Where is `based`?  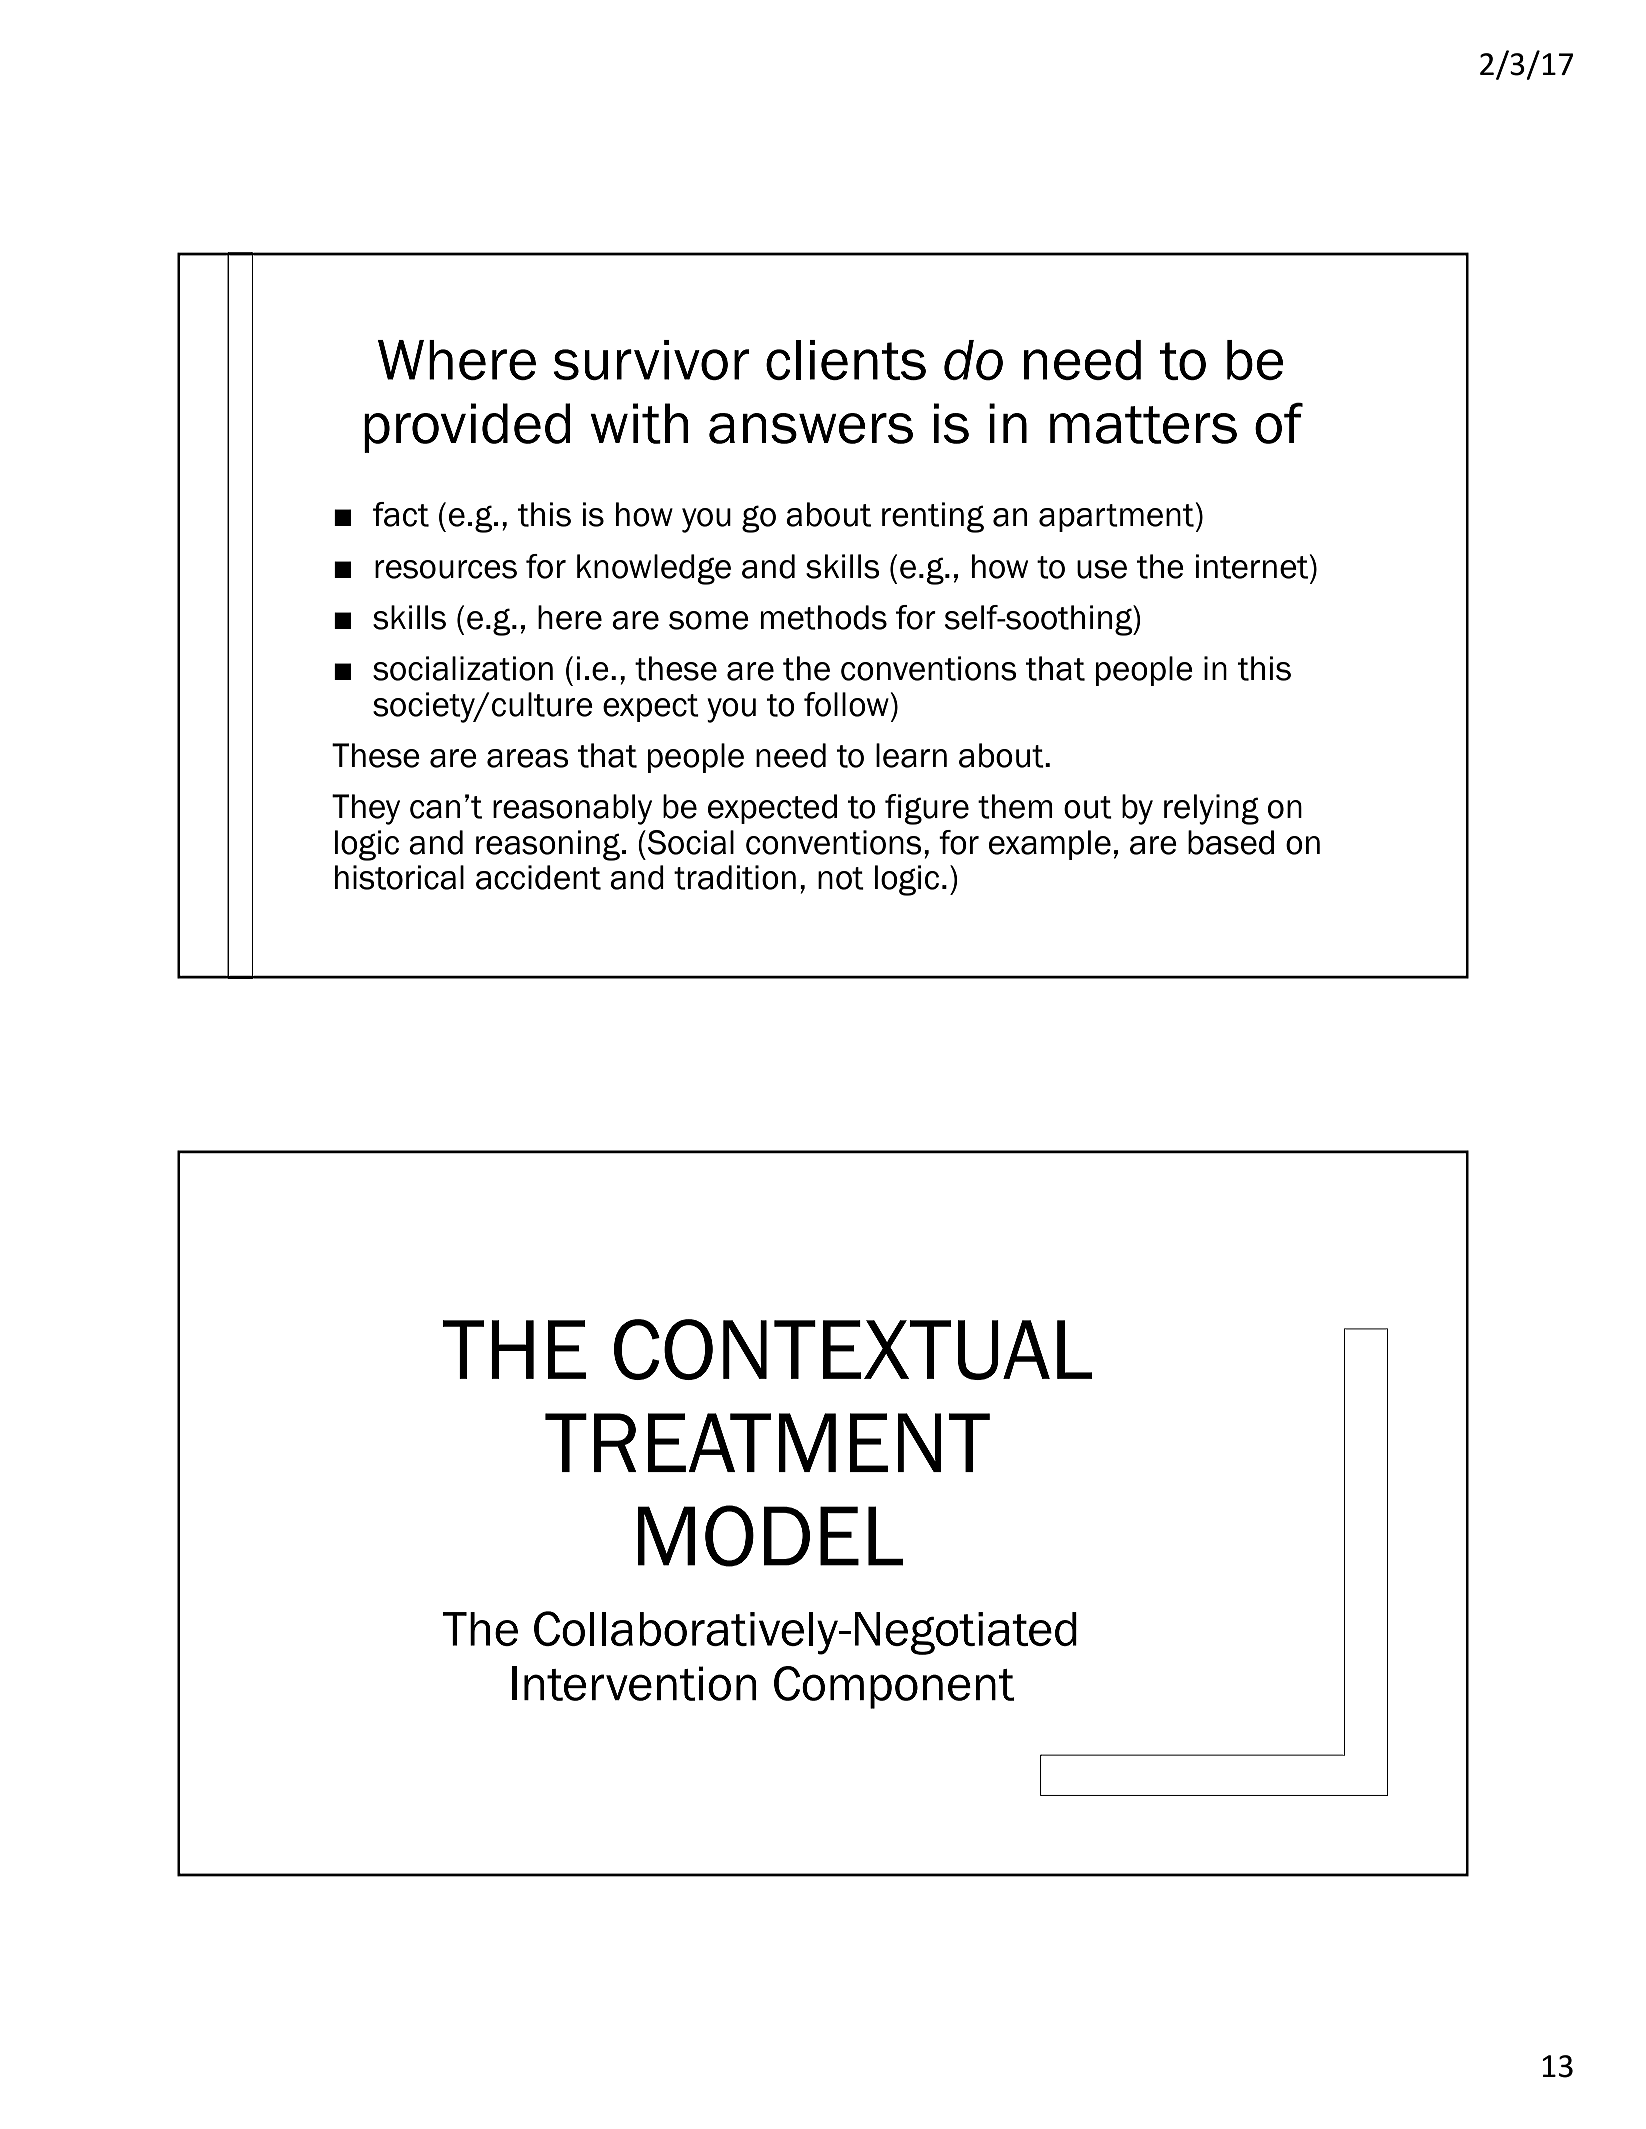
based is located at coordinates (1231, 842).
